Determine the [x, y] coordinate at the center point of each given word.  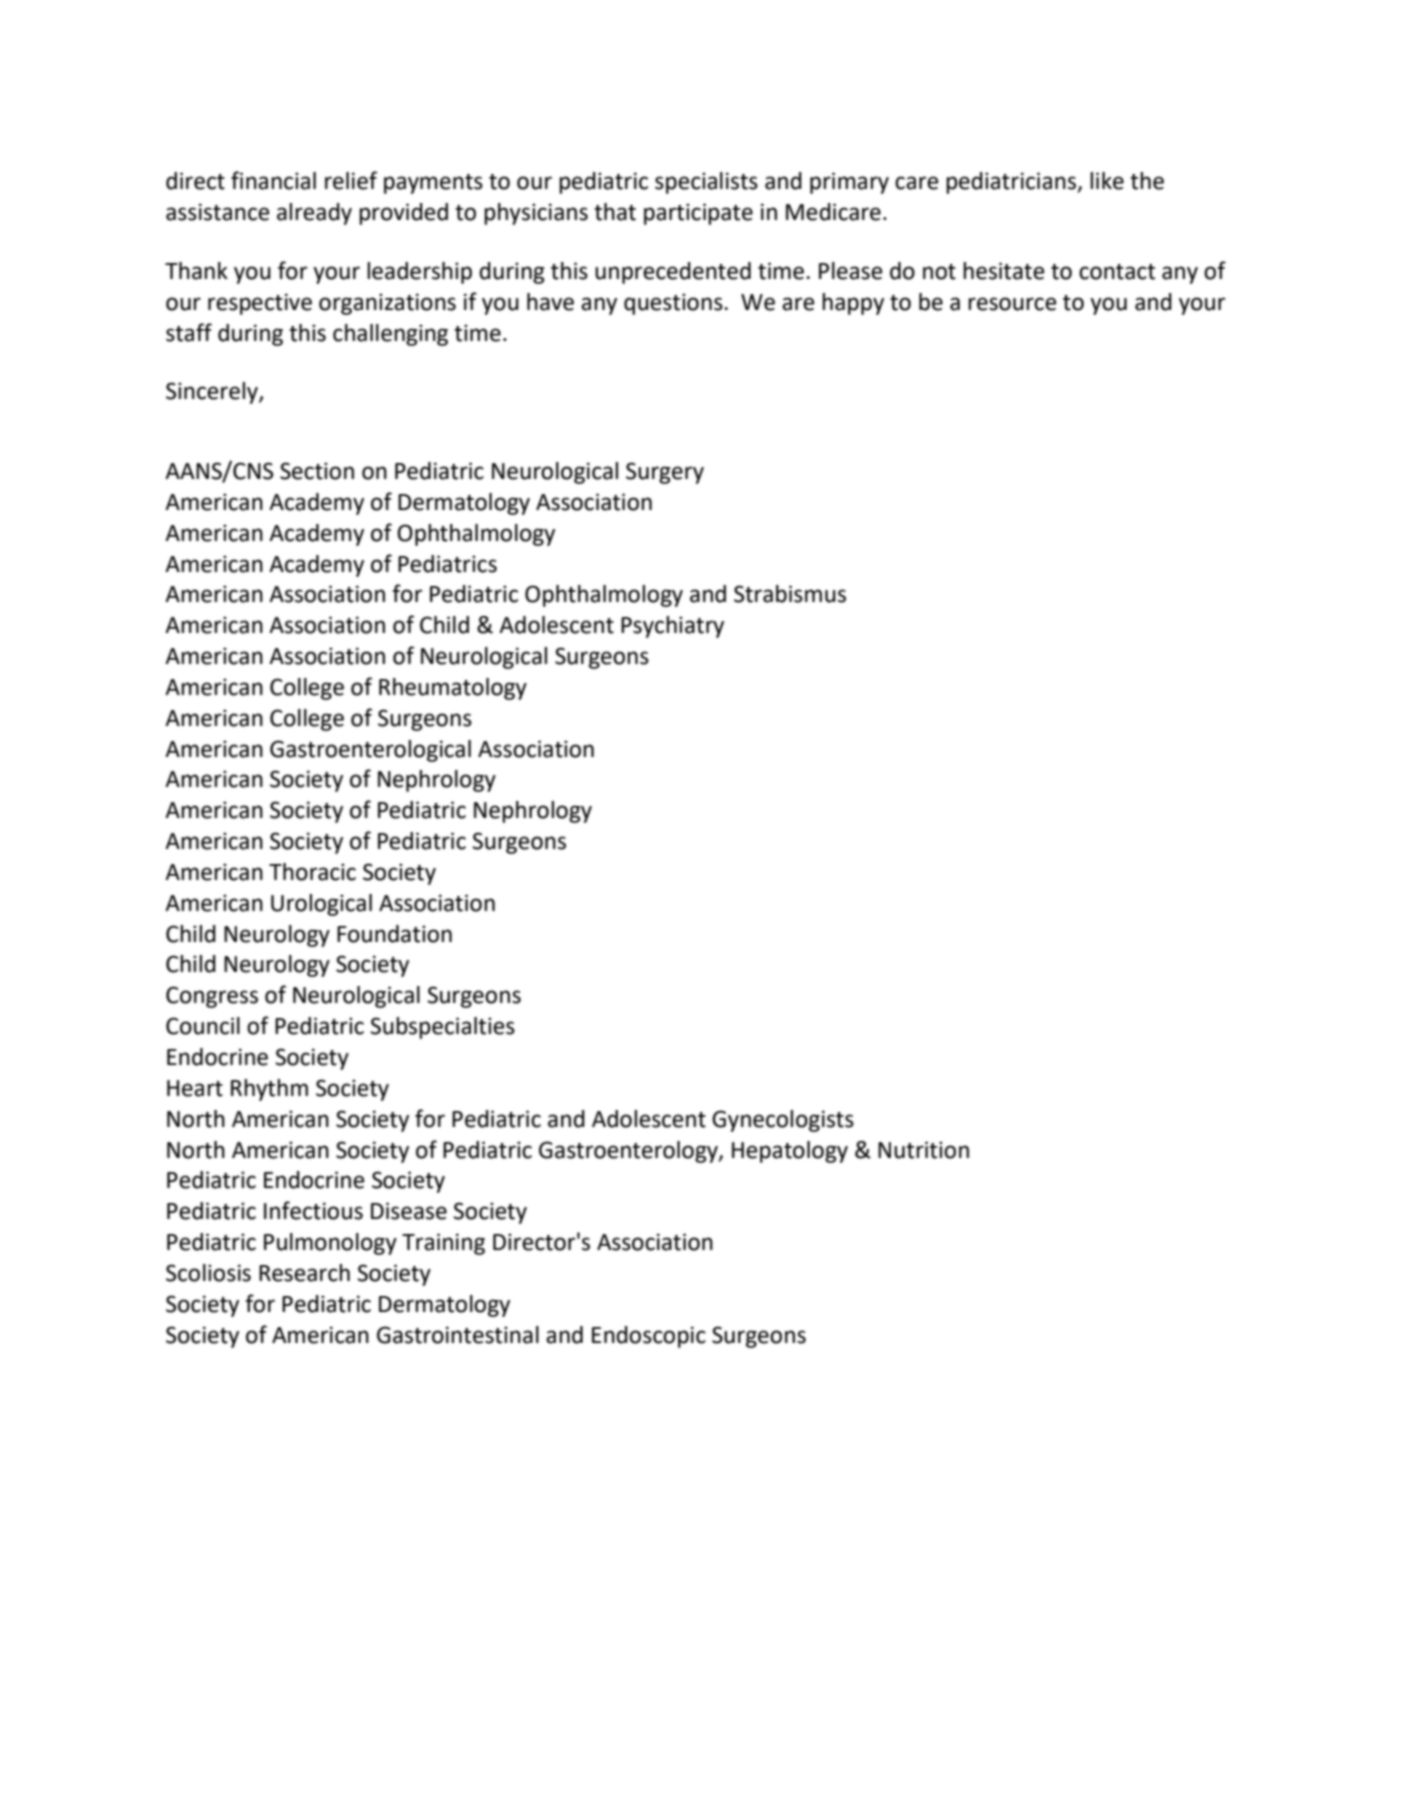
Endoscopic [649, 1337]
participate [698, 214]
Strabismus [790, 594]
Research [304, 1273]
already [314, 214]
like [1107, 181]
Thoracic [312, 872]
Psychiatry [672, 627]
